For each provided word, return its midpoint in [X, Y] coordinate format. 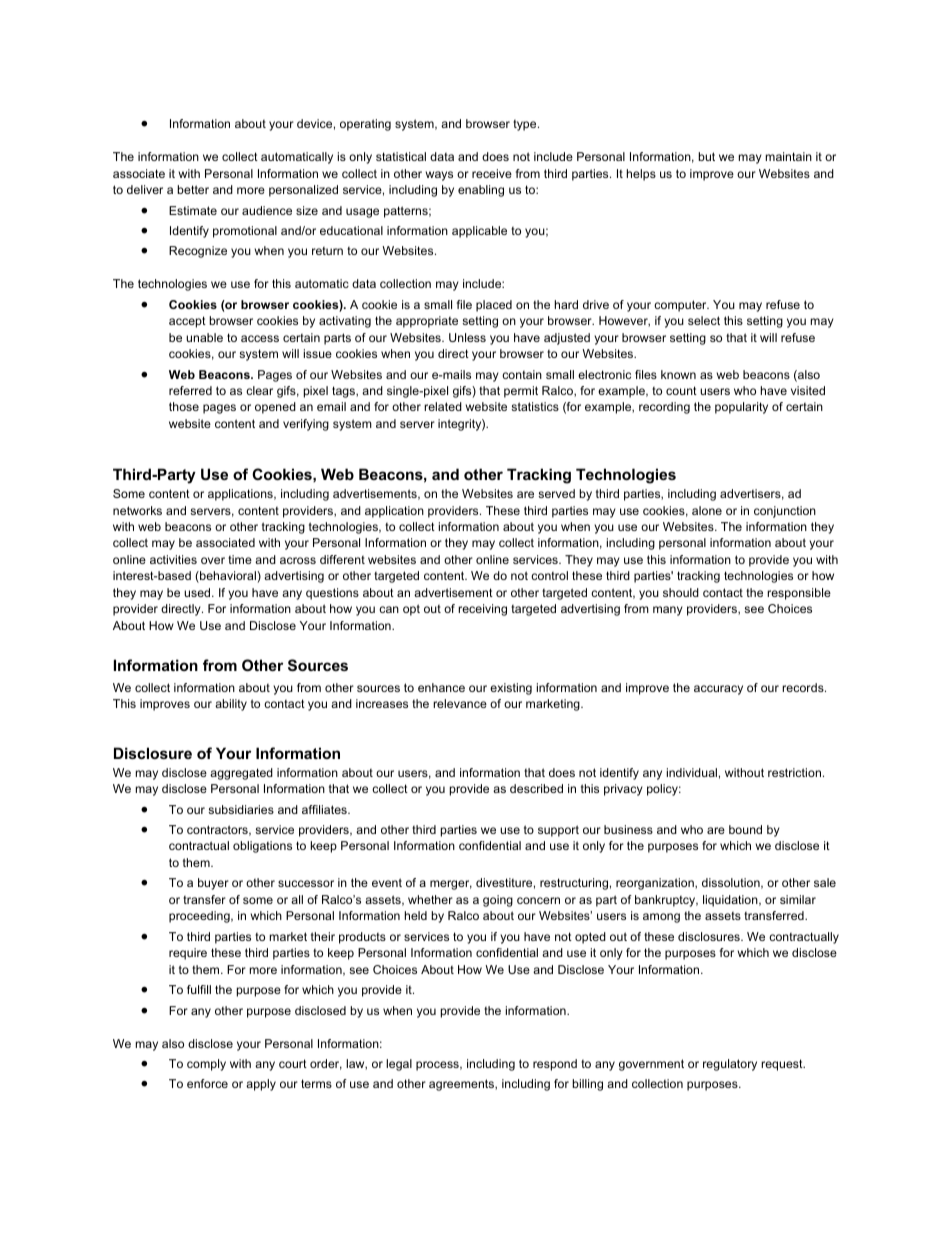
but [706, 156]
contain [522, 374]
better [193, 189]
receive [492, 173]
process [438, 1066]
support [558, 831]
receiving [482, 610]
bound [745, 829]
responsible [799, 594]
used [198, 592]
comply [206, 1065]
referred [190, 390]
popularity [741, 408]
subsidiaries [241, 809]
